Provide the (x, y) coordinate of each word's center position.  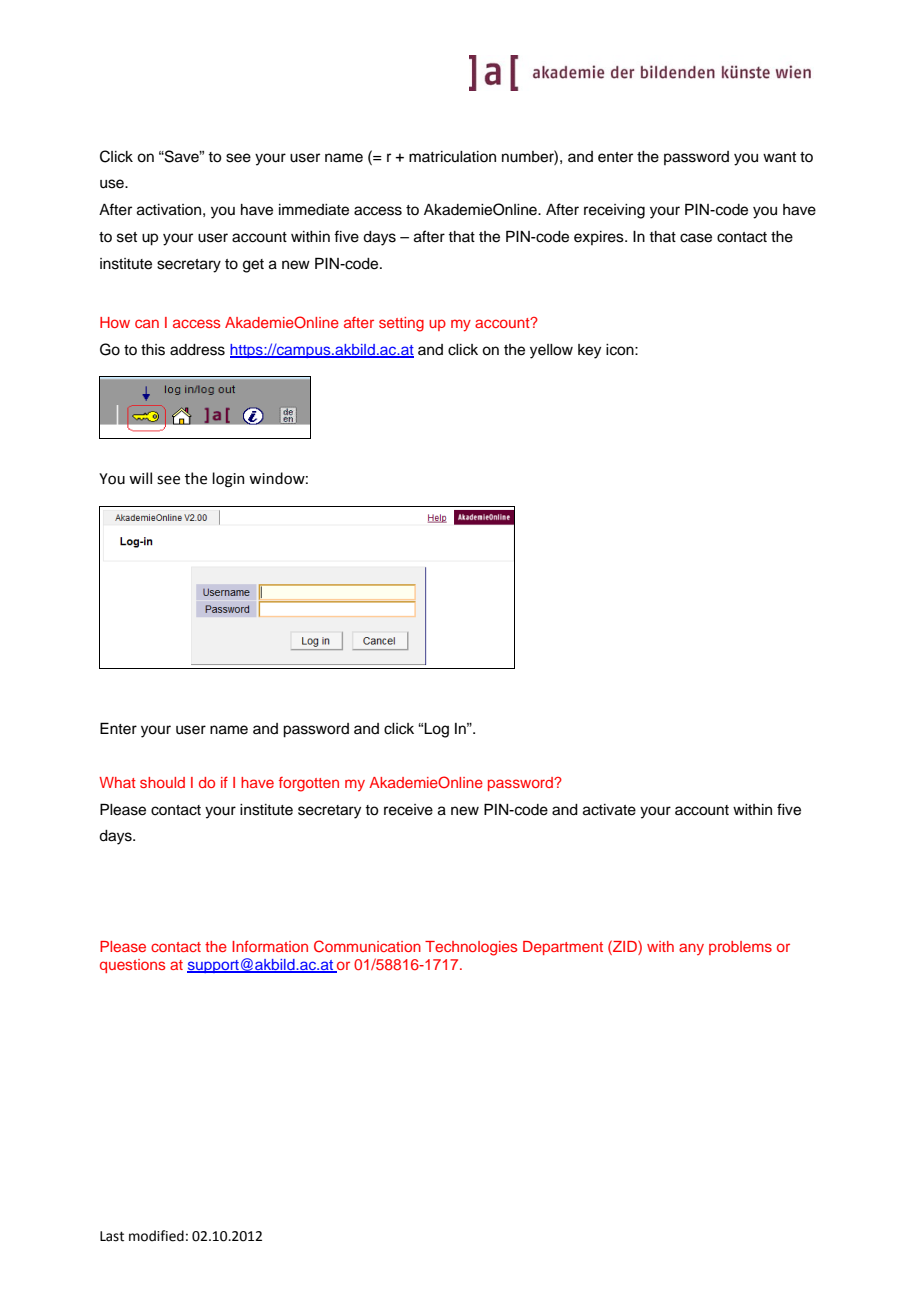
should (162, 782)
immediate (314, 210)
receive (408, 810)
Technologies (471, 948)
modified (156, 1236)
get (253, 266)
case (696, 238)
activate (609, 810)
